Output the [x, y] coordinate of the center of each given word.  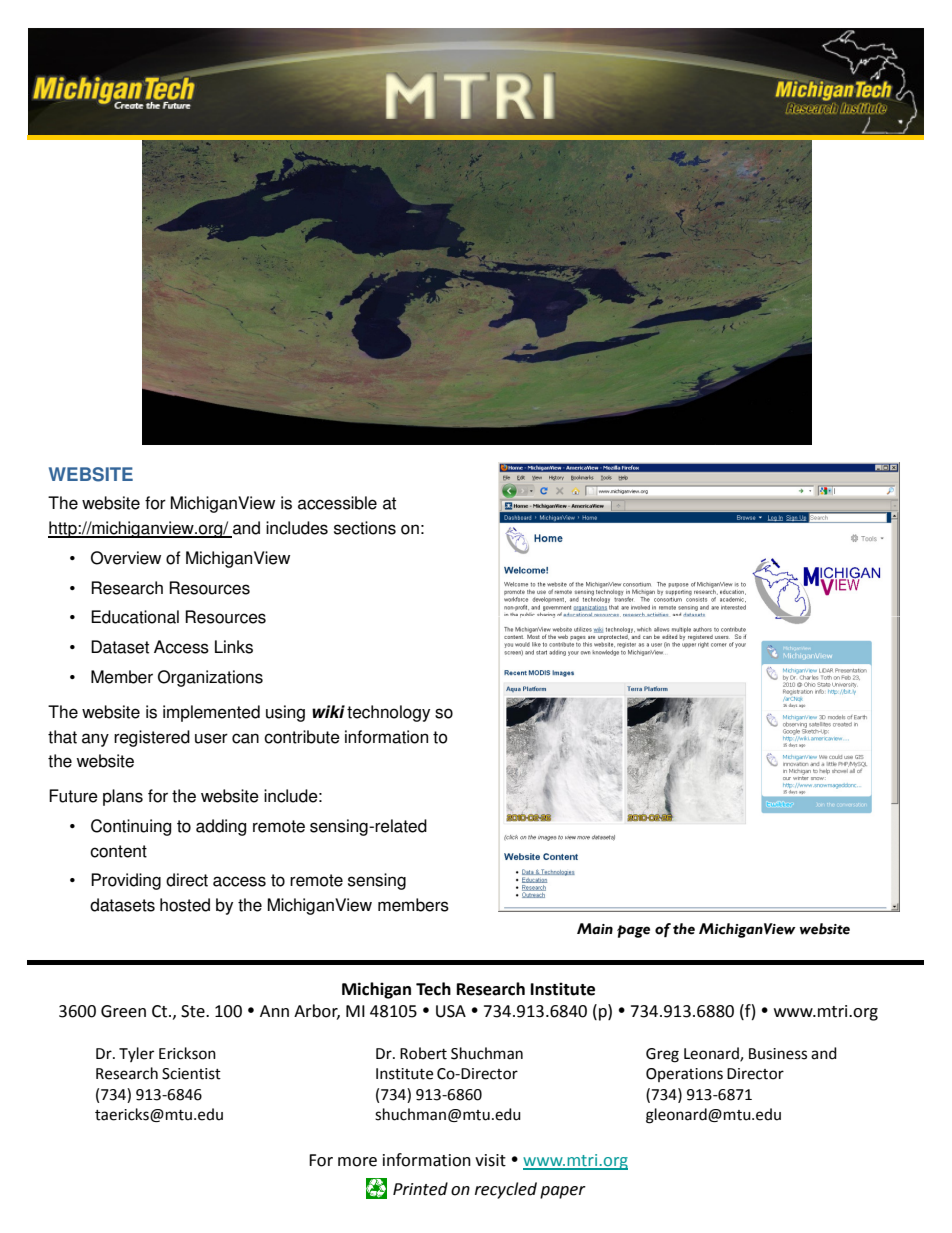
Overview [126, 558]
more [357, 1162]
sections [365, 528]
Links [234, 647]
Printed [420, 1189]
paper [563, 1192]
